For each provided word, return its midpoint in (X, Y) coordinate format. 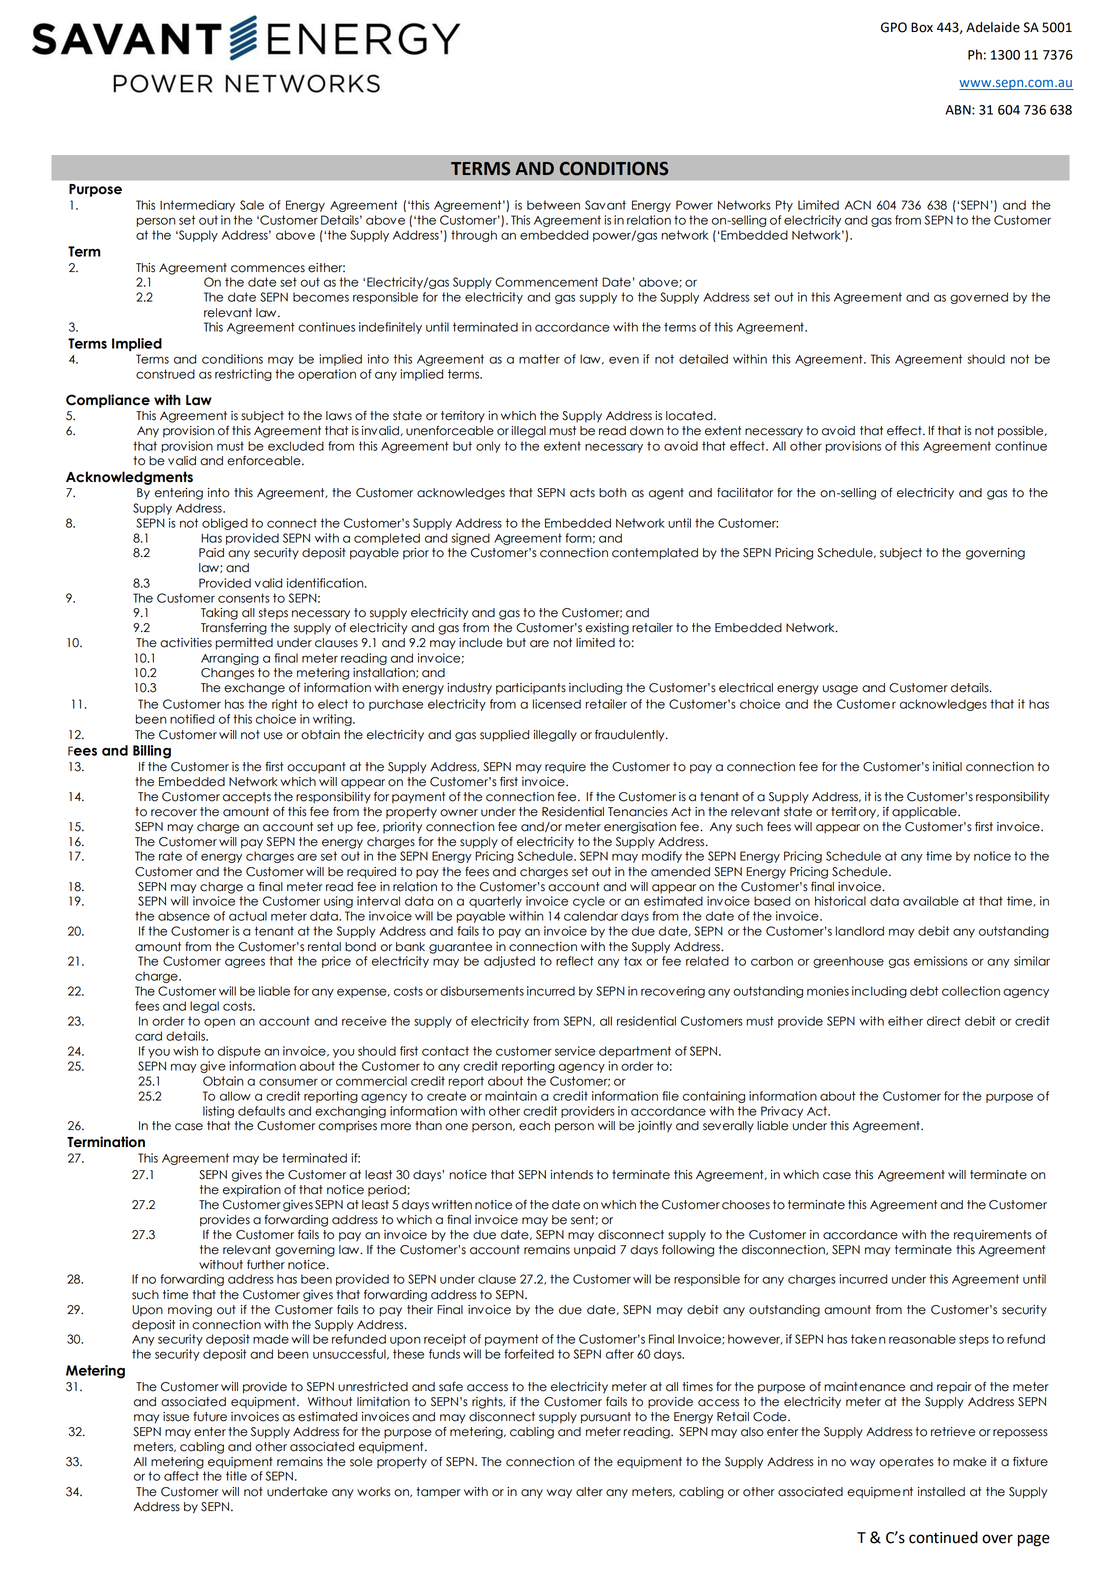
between (553, 205)
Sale (252, 205)
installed (941, 1492)
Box (922, 27)
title (236, 1476)
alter (589, 1492)
